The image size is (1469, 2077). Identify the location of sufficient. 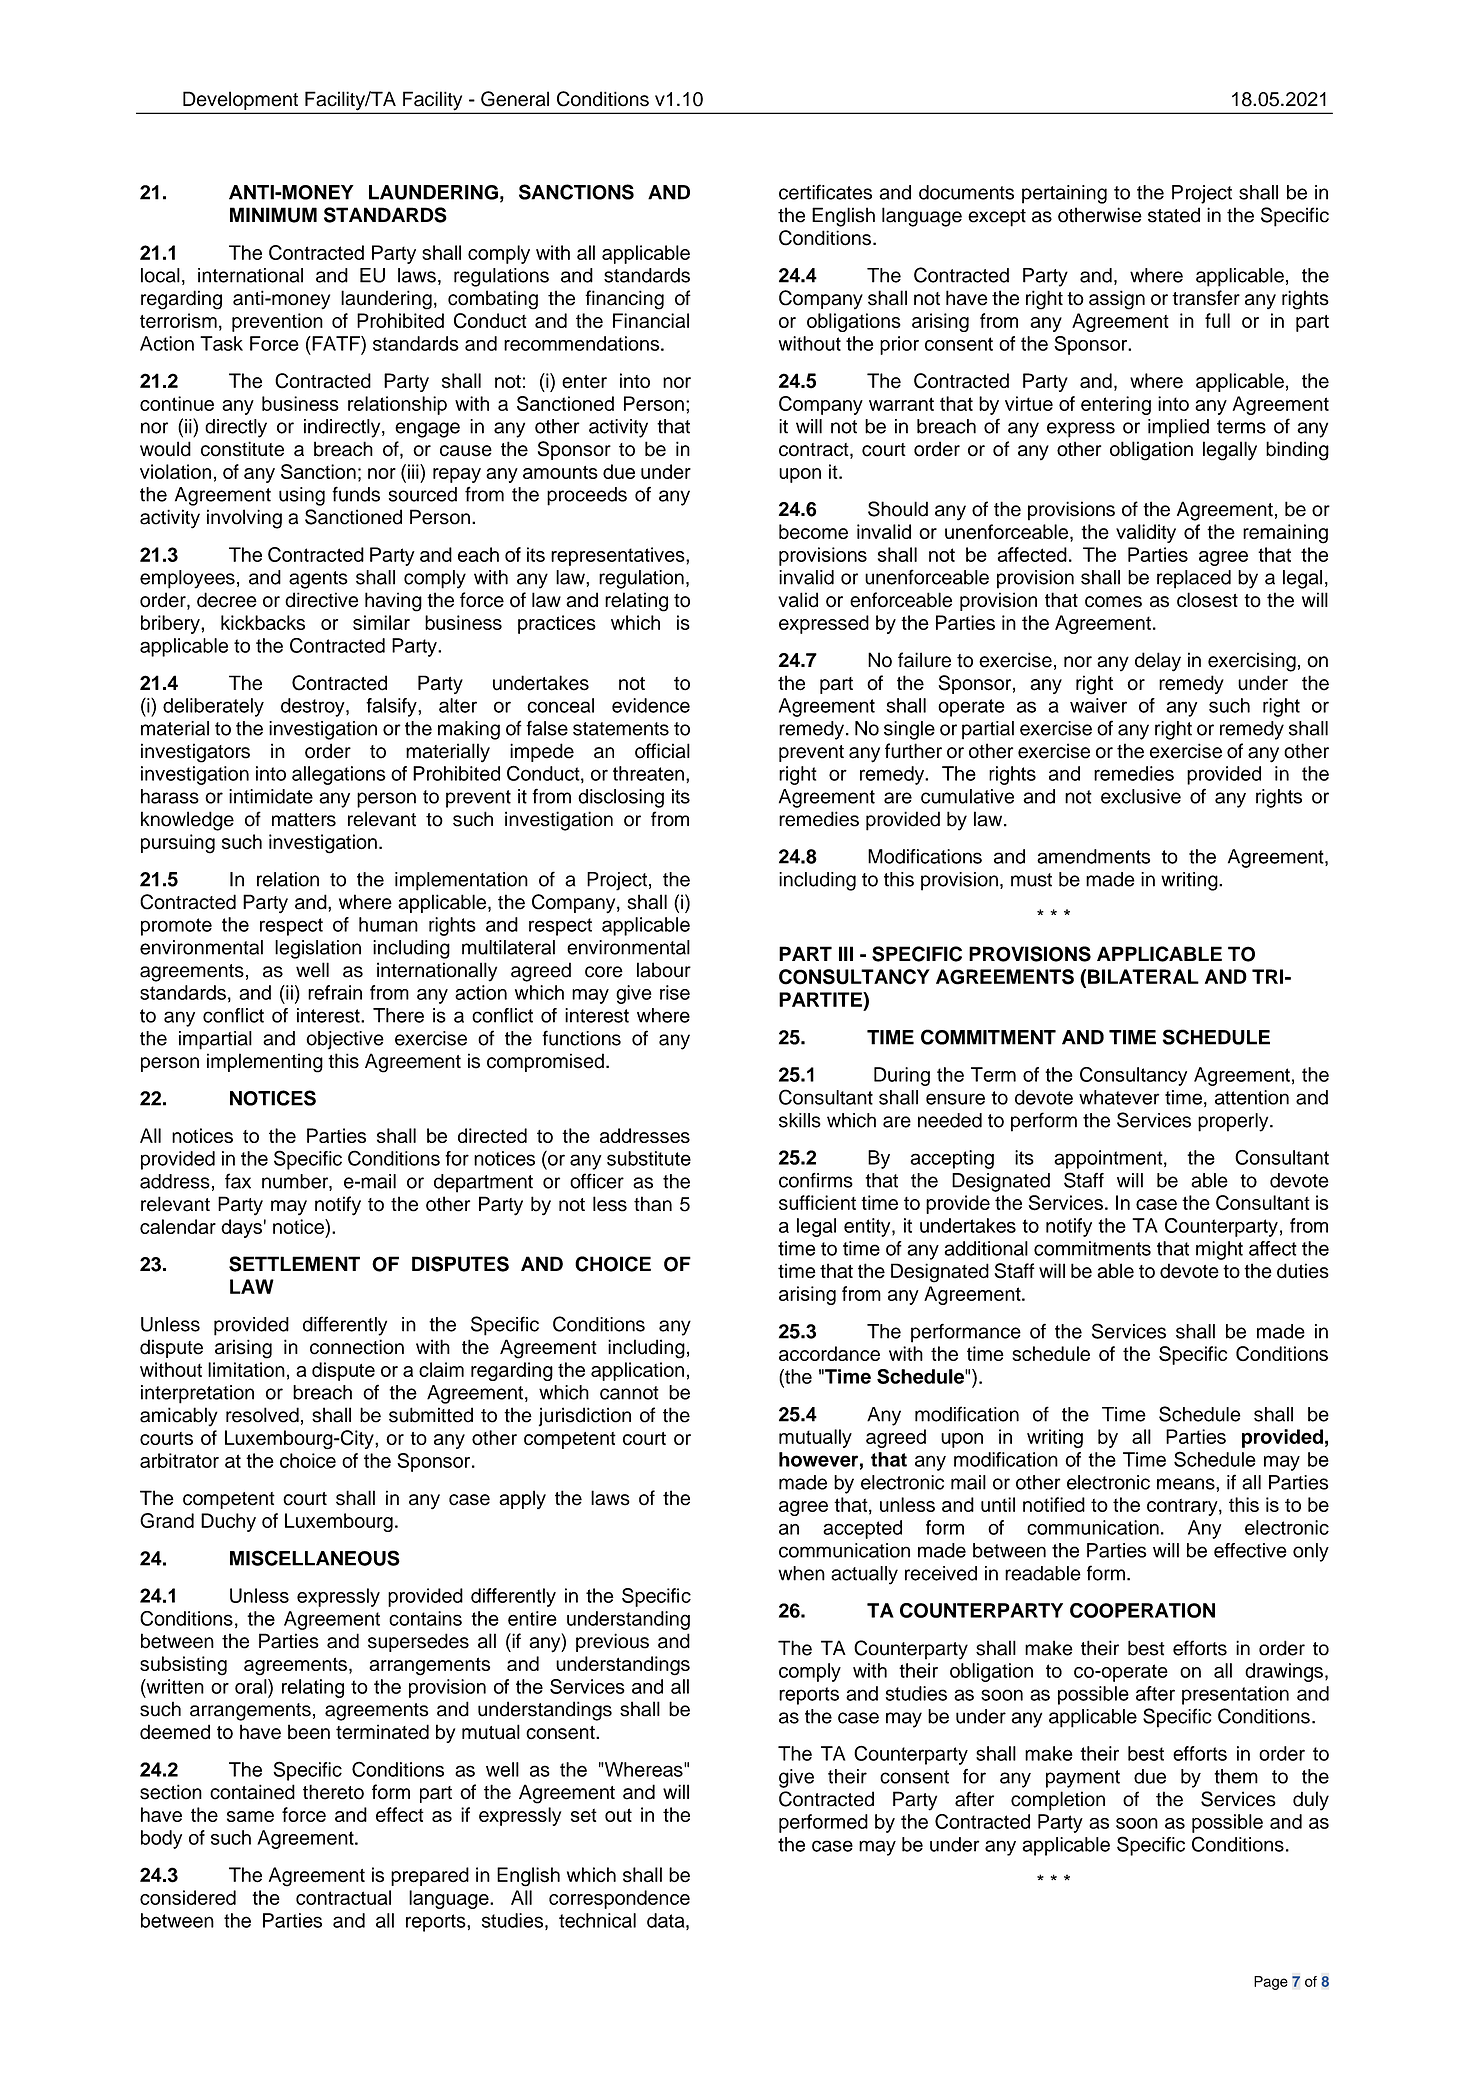
(817, 1202).
